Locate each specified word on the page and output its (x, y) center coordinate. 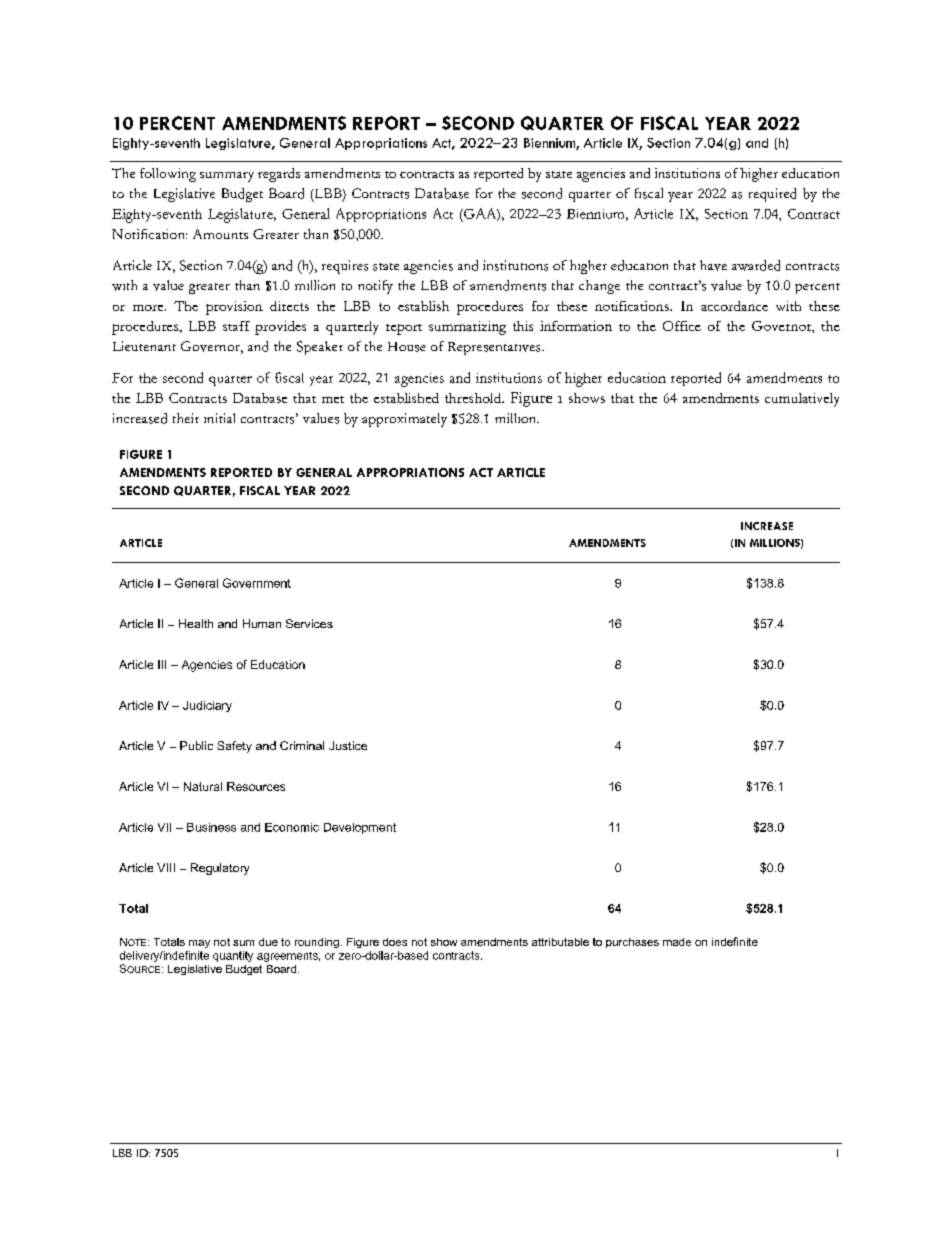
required (772, 195)
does (395, 942)
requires (345, 267)
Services (309, 623)
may (199, 944)
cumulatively (802, 400)
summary (227, 177)
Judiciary (207, 706)
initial (219, 418)
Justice (348, 745)
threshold (474, 398)
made (677, 942)
